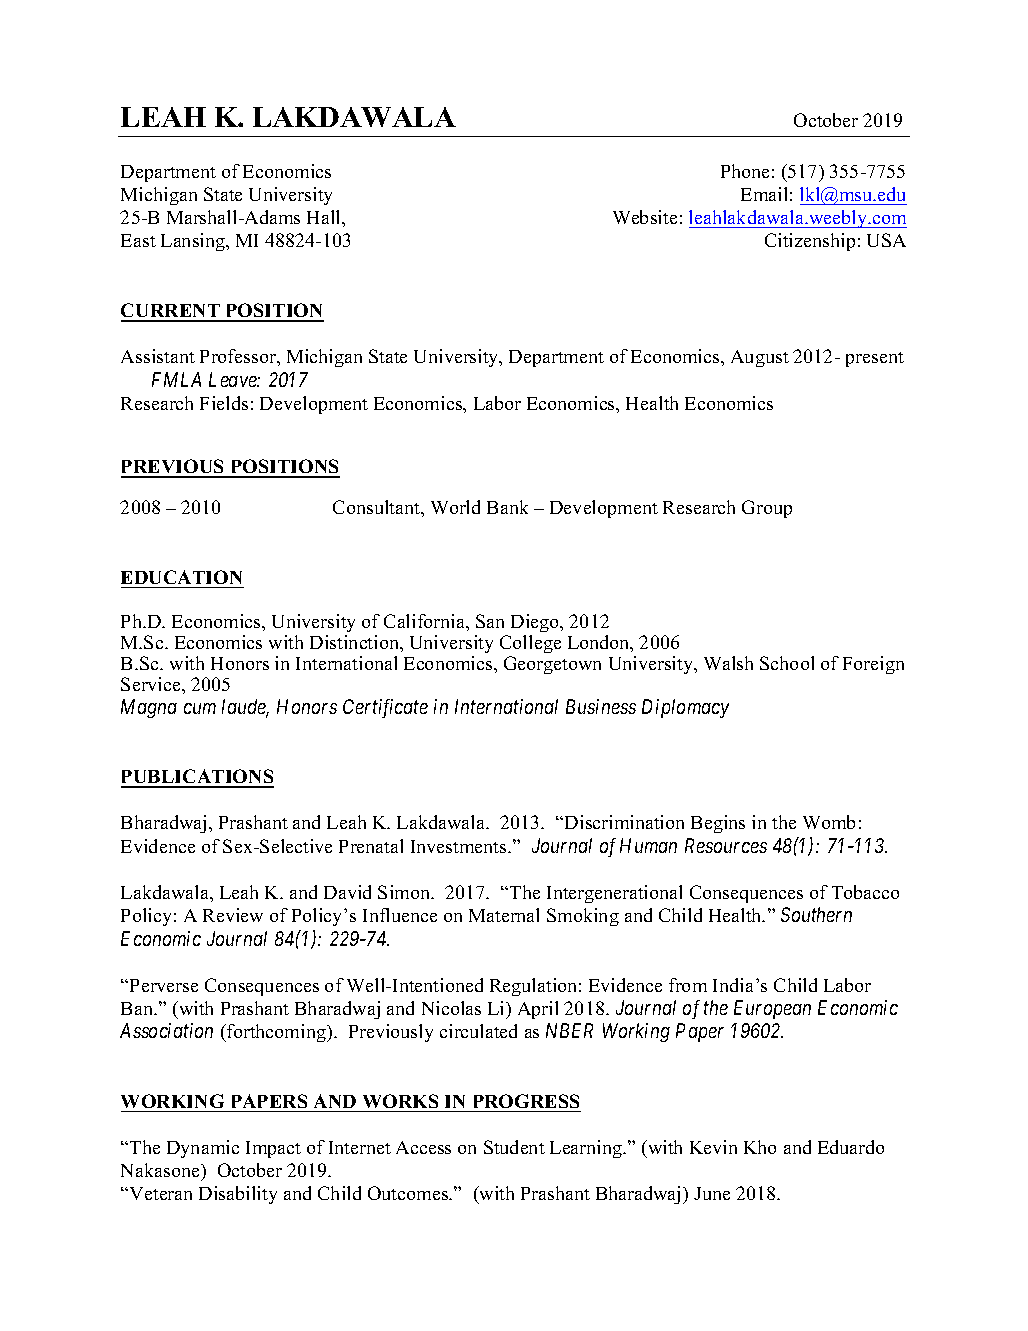  I want to click on Womb, so click(829, 822).
